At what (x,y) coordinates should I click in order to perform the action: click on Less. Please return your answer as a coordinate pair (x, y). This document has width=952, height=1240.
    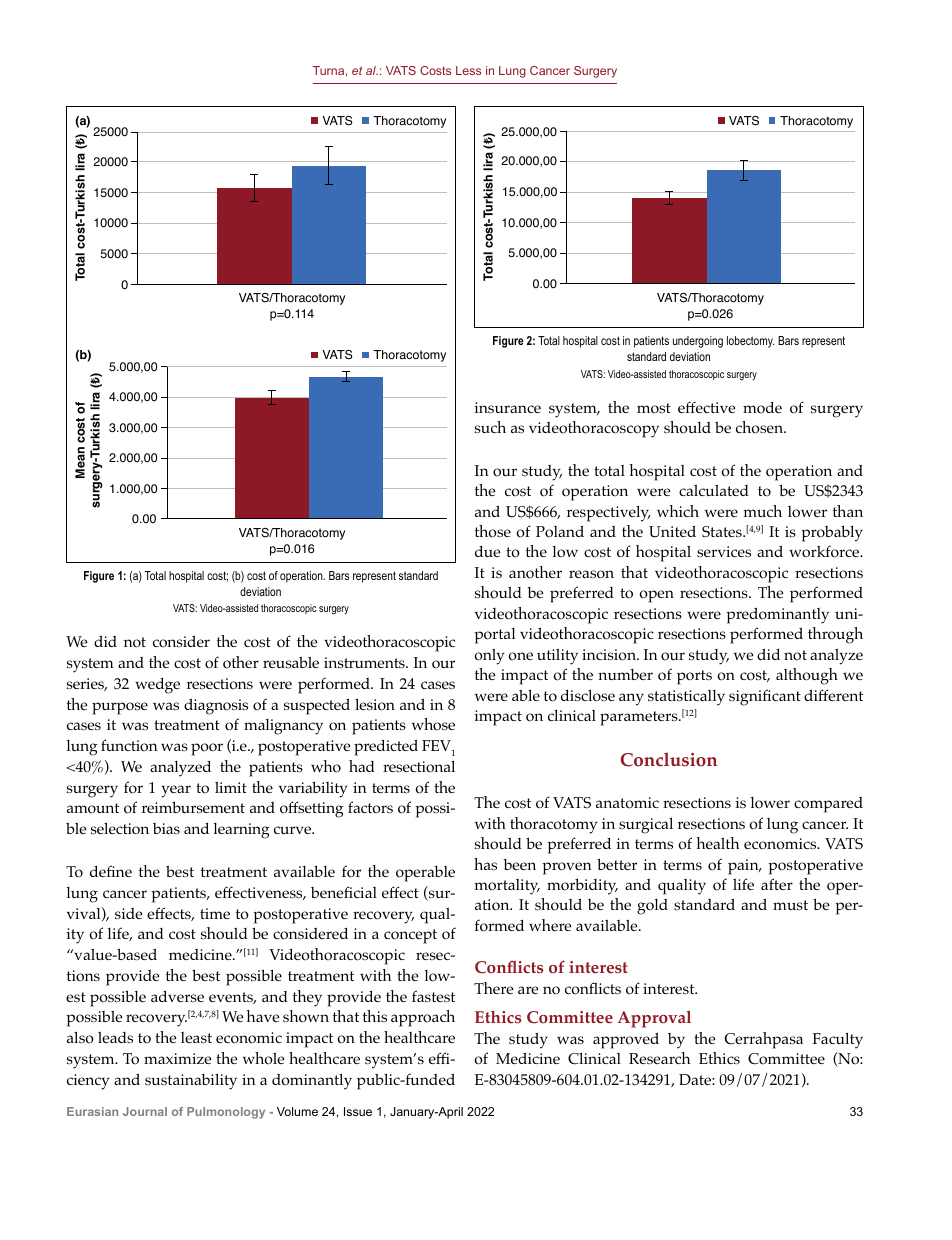
    Looking at the image, I should click on (468, 70).
